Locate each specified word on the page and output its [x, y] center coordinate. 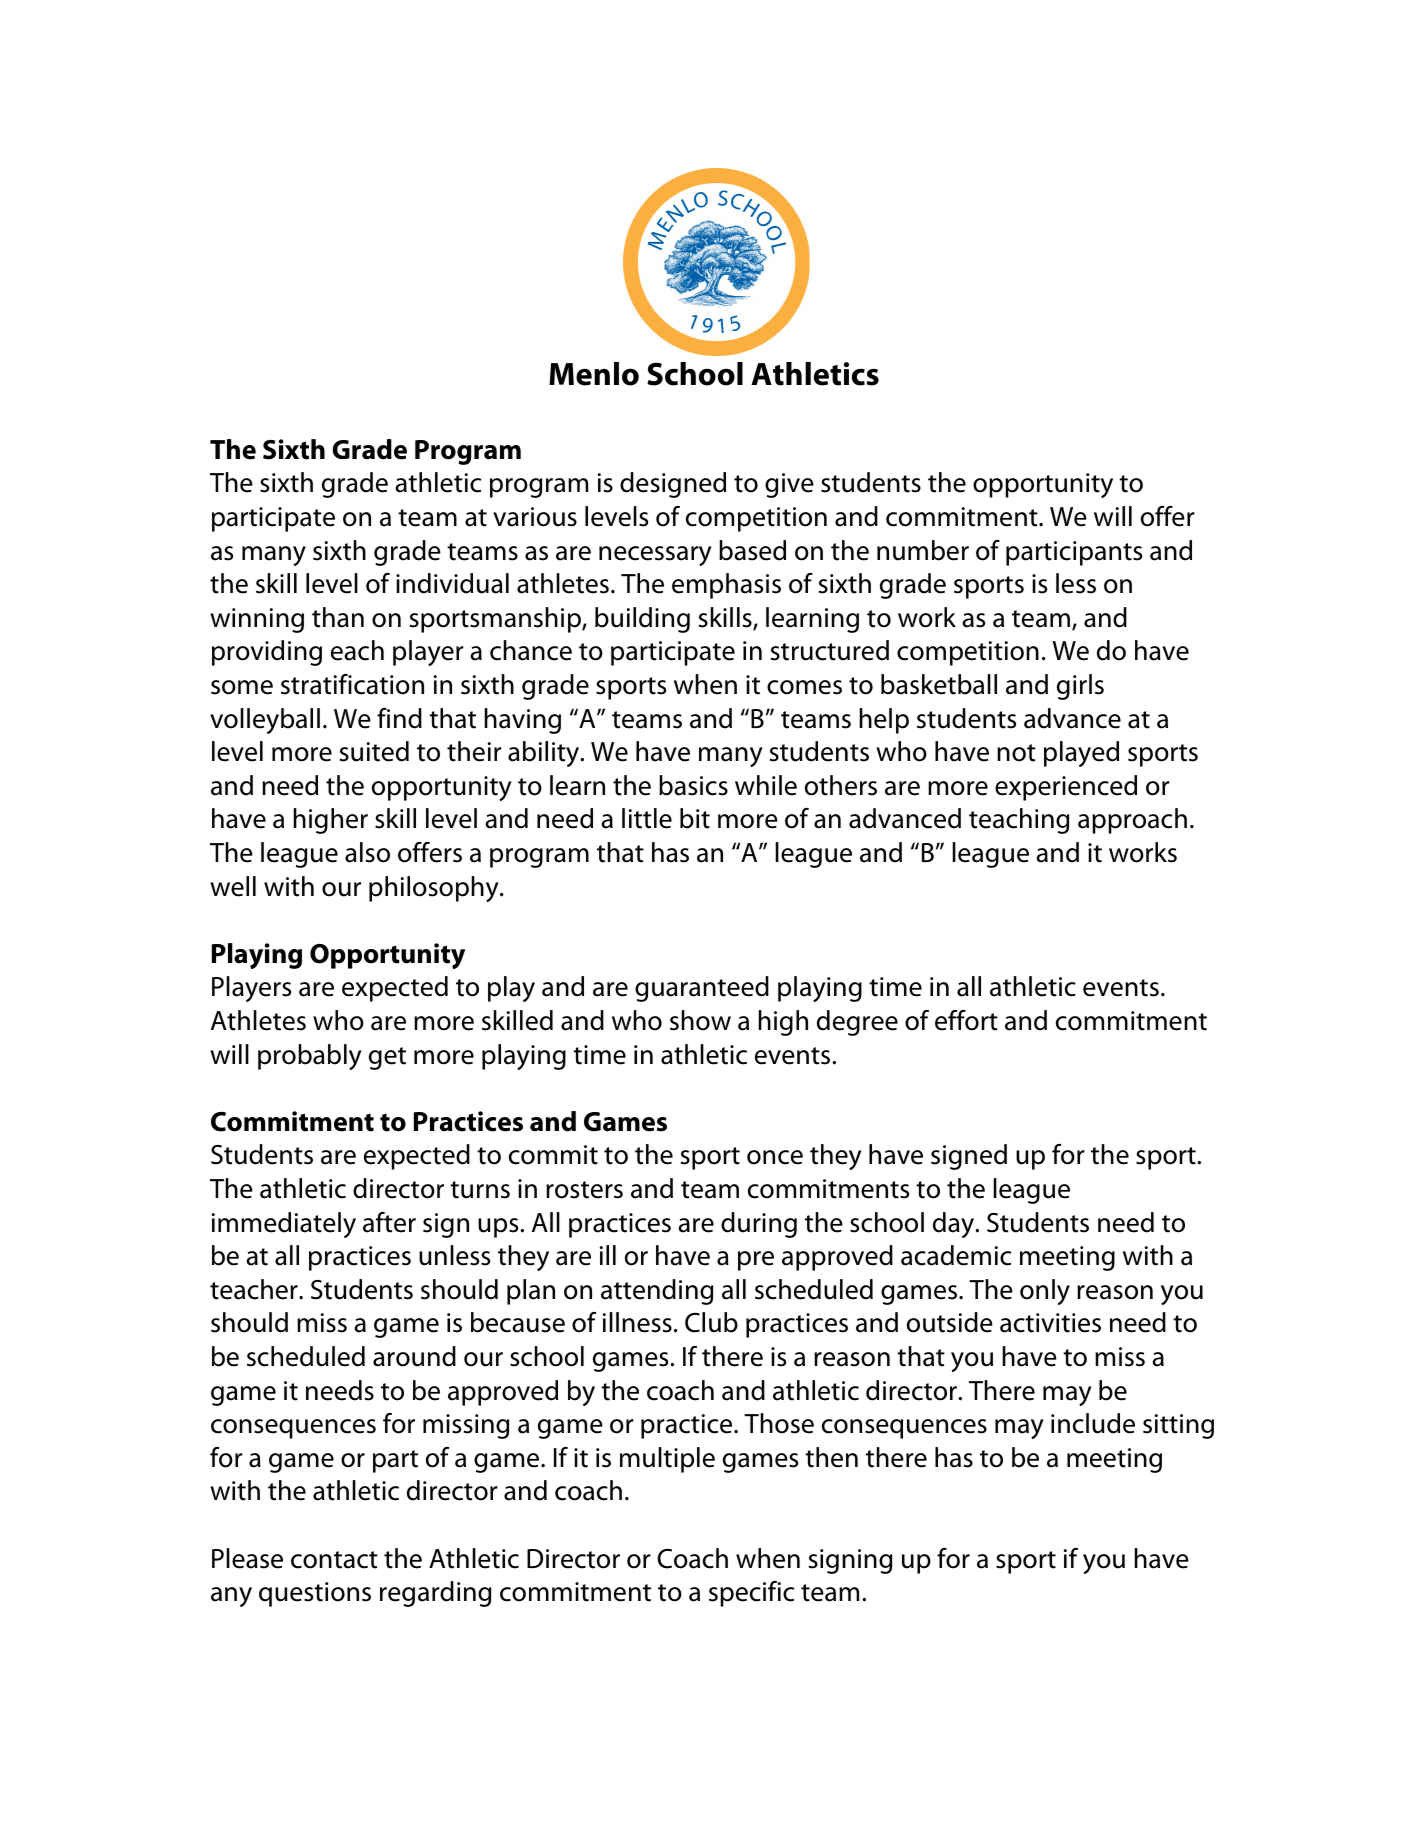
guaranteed [702, 989]
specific [751, 1594]
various [535, 517]
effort [966, 1020]
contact [334, 1560]
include [1093, 1423]
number [923, 550]
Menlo [594, 374]
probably [310, 1057]
